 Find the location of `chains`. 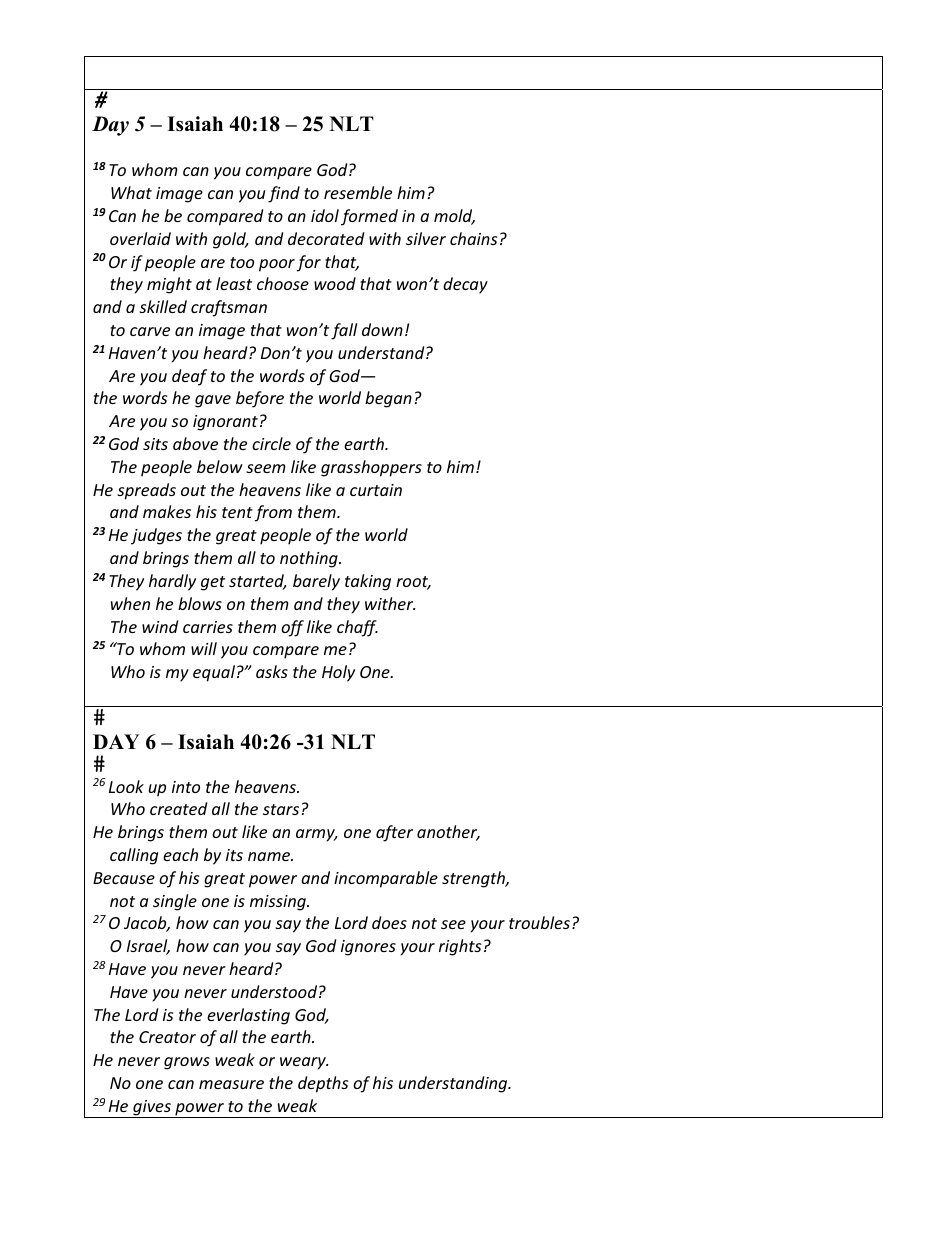

chains is located at coordinates (473, 238).
